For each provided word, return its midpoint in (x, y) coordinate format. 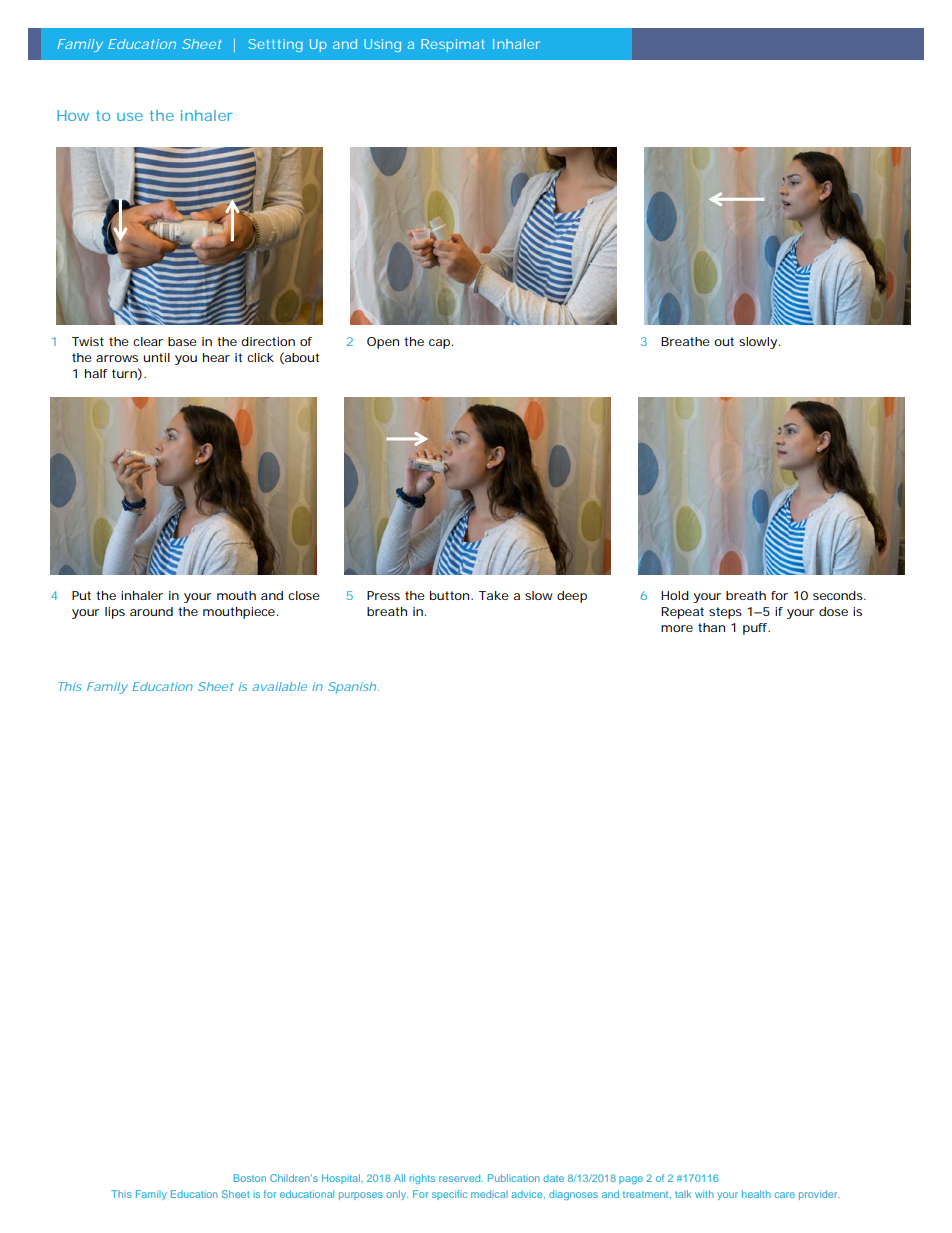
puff (756, 629)
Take (494, 595)
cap (441, 344)
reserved (461, 1178)
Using (382, 45)
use (130, 117)
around (151, 611)
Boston (250, 1178)
